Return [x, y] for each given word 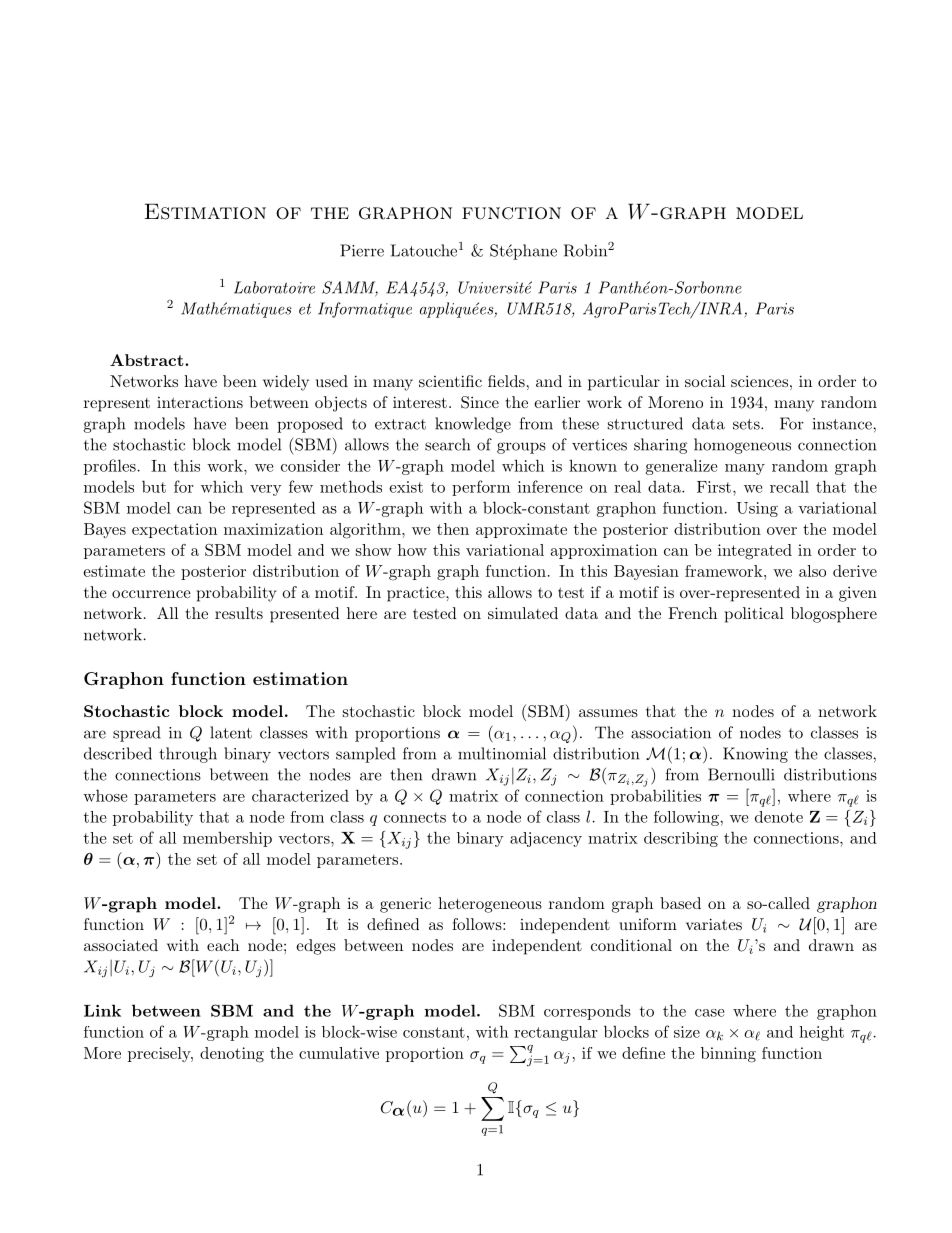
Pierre [362, 250]
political [754, 615]
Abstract [148, 360]
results [239, 613]
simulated [523, 613]
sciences [759, 381]
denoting [232, 1055]
